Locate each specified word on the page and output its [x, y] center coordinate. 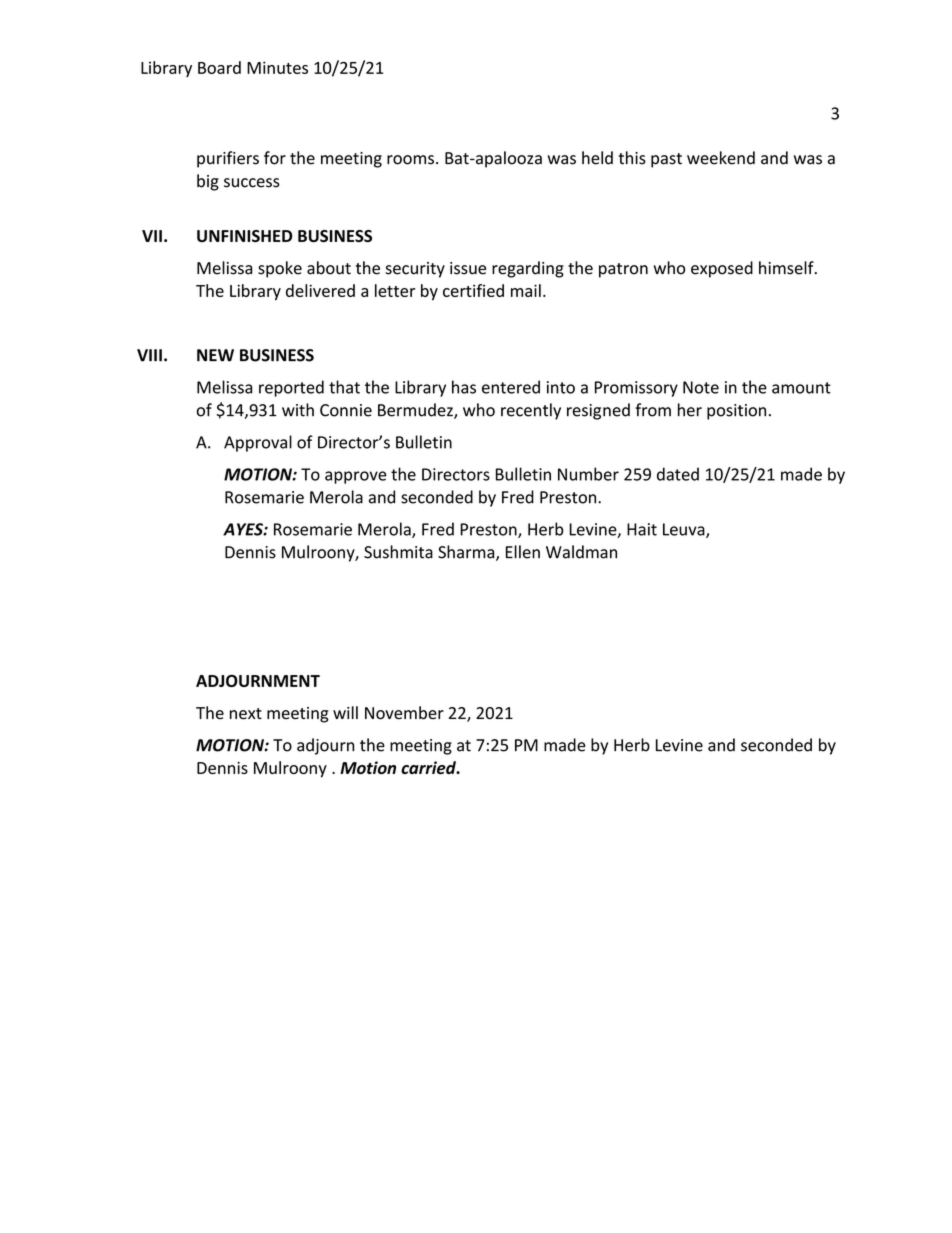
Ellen [523, 552]
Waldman [581, 552]
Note [701, 387]
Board [219, 67]
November [404, 713]
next [246, 714]
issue [468, 268]
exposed [722, 269]
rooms [410, 160]
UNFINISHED [244, 236]
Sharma [467, 553]
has [464, 387]
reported [291, 388]
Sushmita [398, 552]
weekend [721, 158]
